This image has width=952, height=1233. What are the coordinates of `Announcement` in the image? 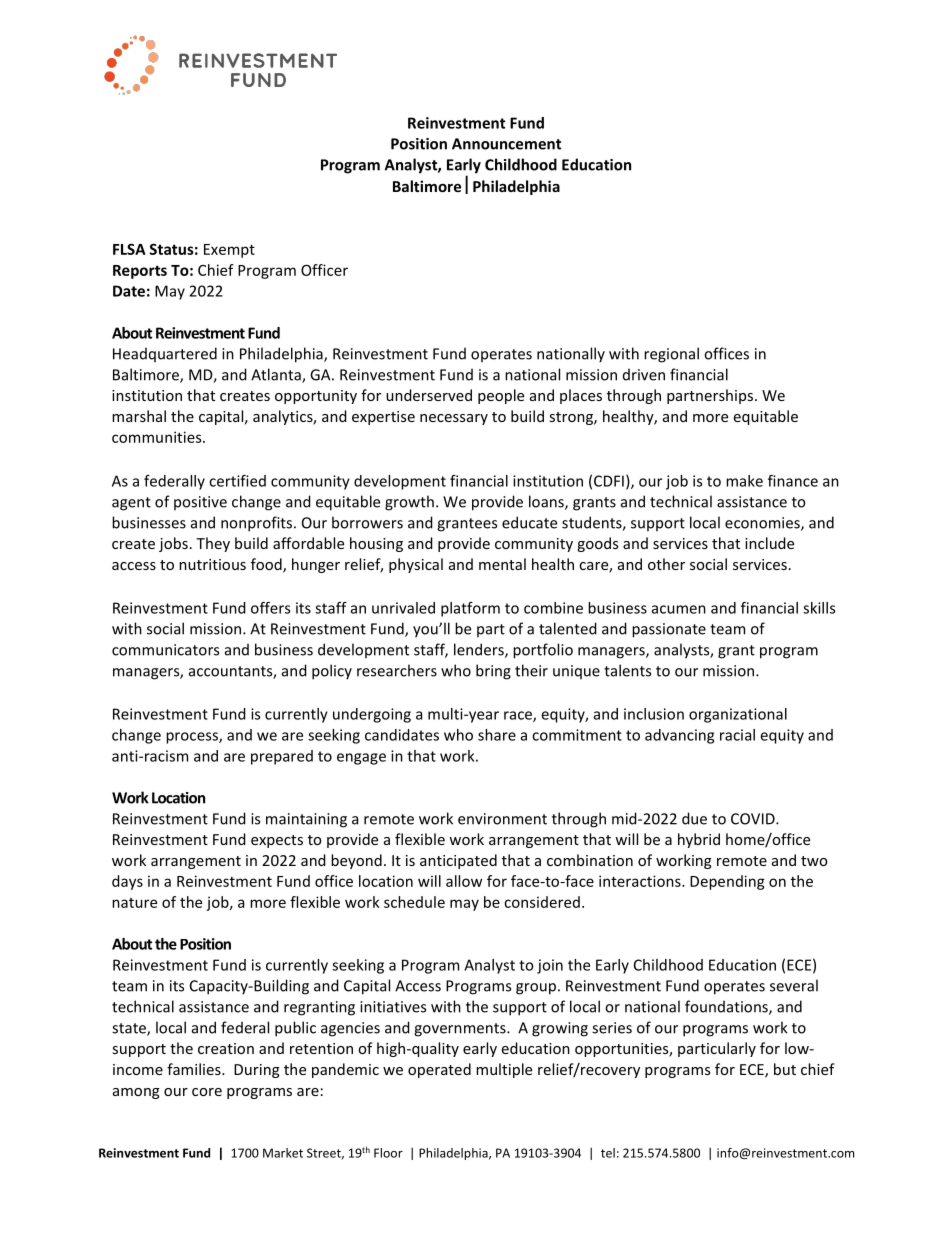 It's located at (506, 144).
